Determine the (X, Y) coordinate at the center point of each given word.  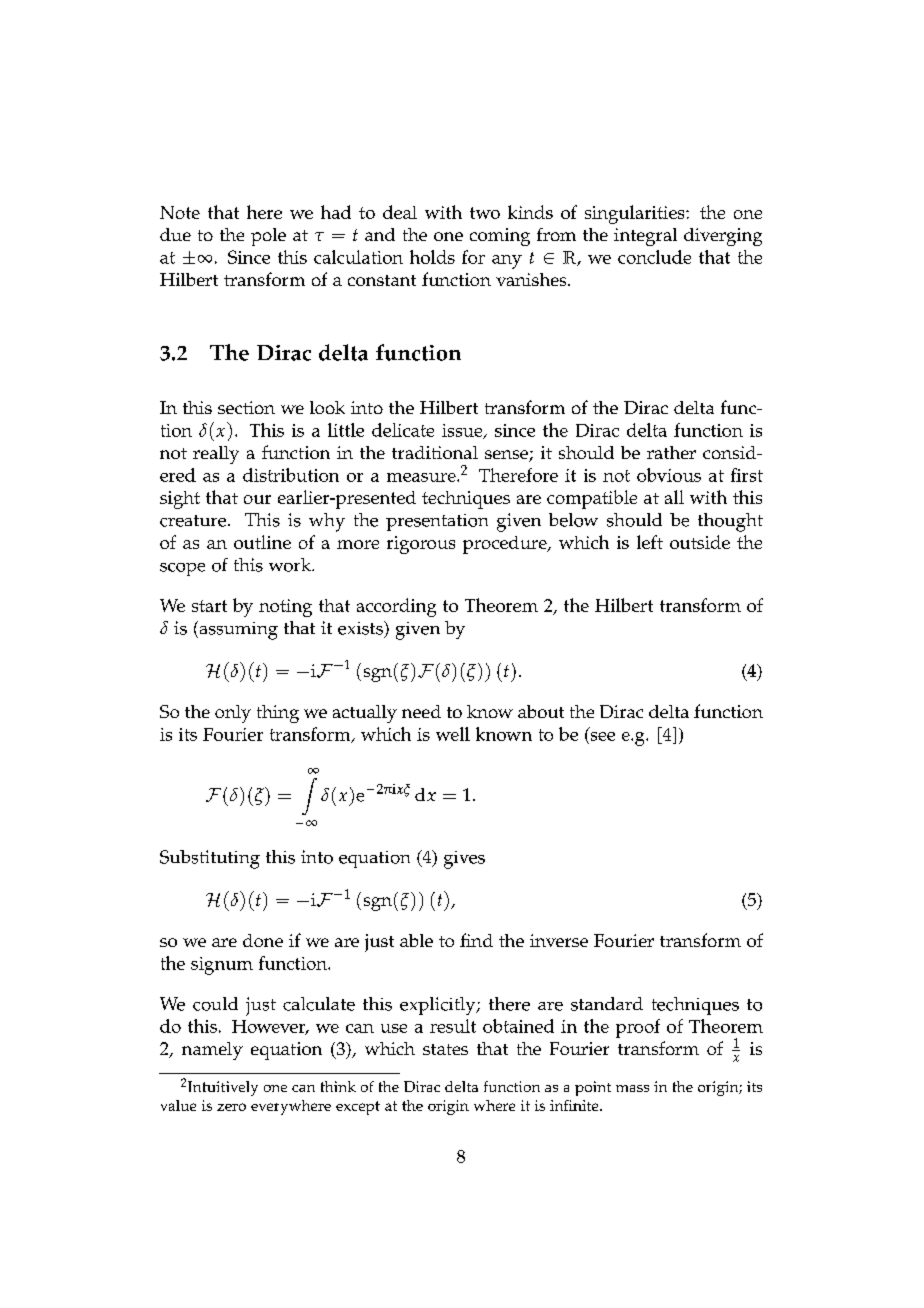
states (445, 1049)
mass (632, 1088)
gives (464, 860)
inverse (559, 940)
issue (463, 431)
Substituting (210, 859)
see (603, 736)
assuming (237, 630)
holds (432, 257)
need (421, 711)
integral (645, 237)
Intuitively (223, 1088)
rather (671, 452)
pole (268, 237)
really (216, 455)
